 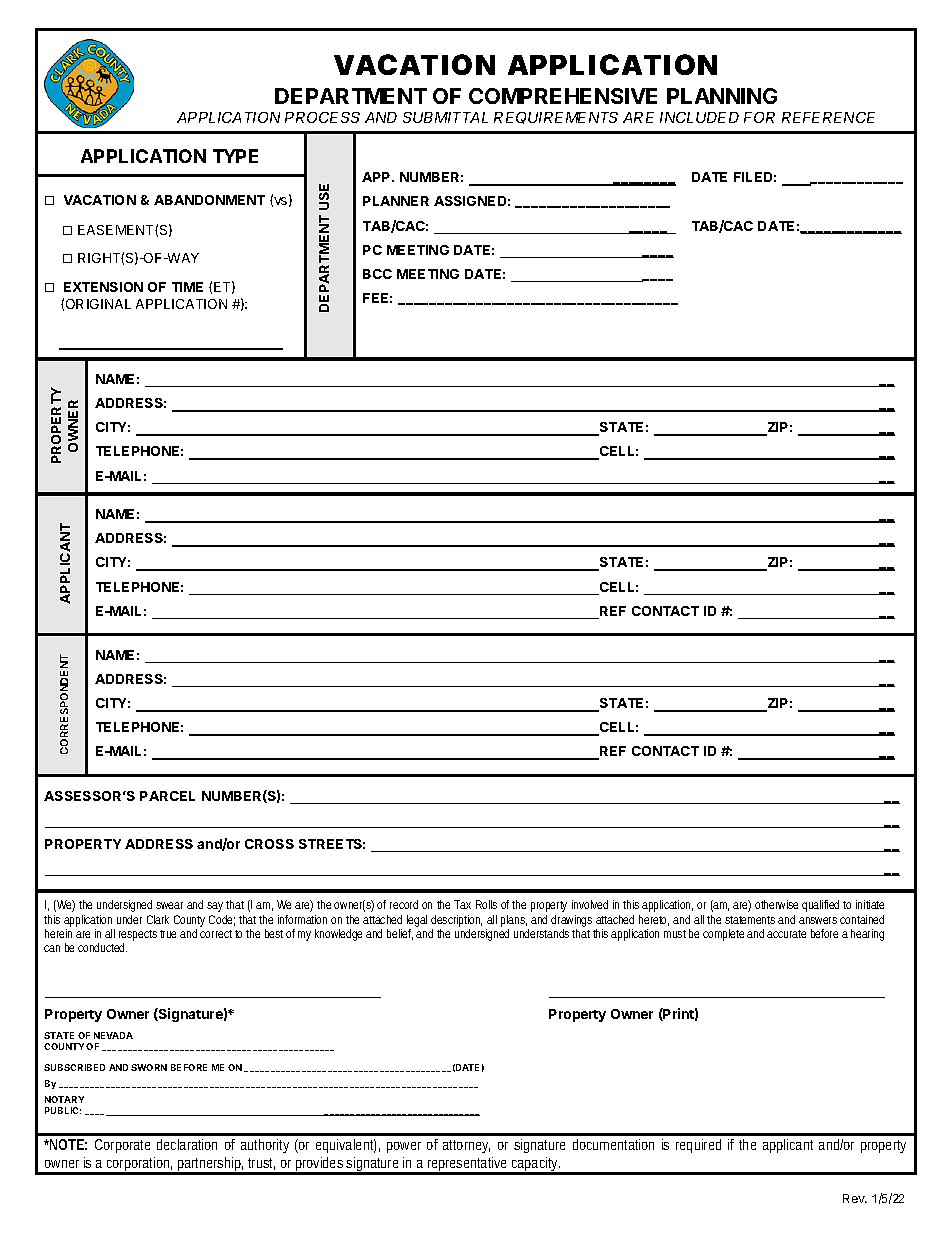 What do you see at coordinates (776, 904) in the screenshot?
I see `otherwise` at bounding box center [776, 904].
